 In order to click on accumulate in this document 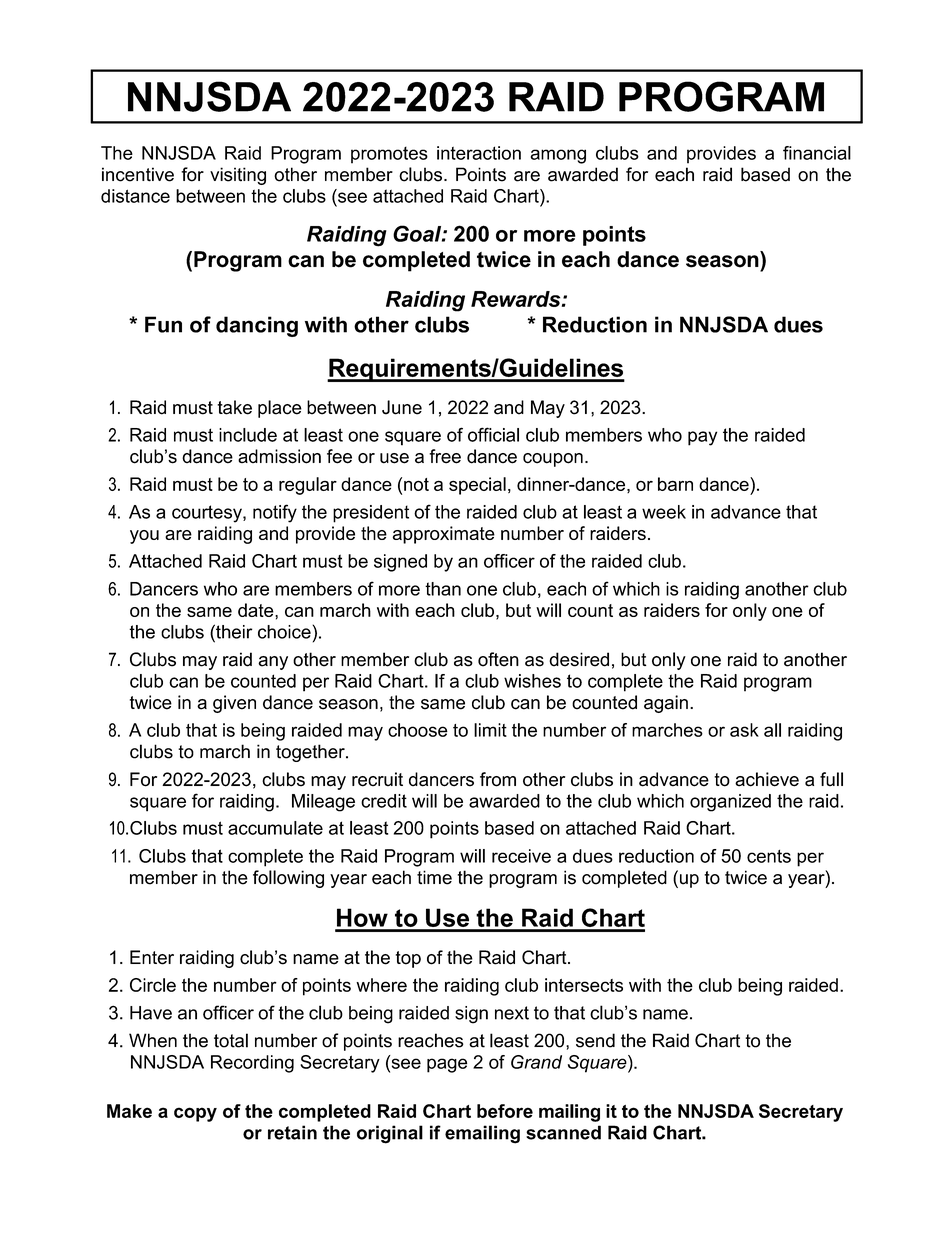, I will do `click(275, 828)`.
